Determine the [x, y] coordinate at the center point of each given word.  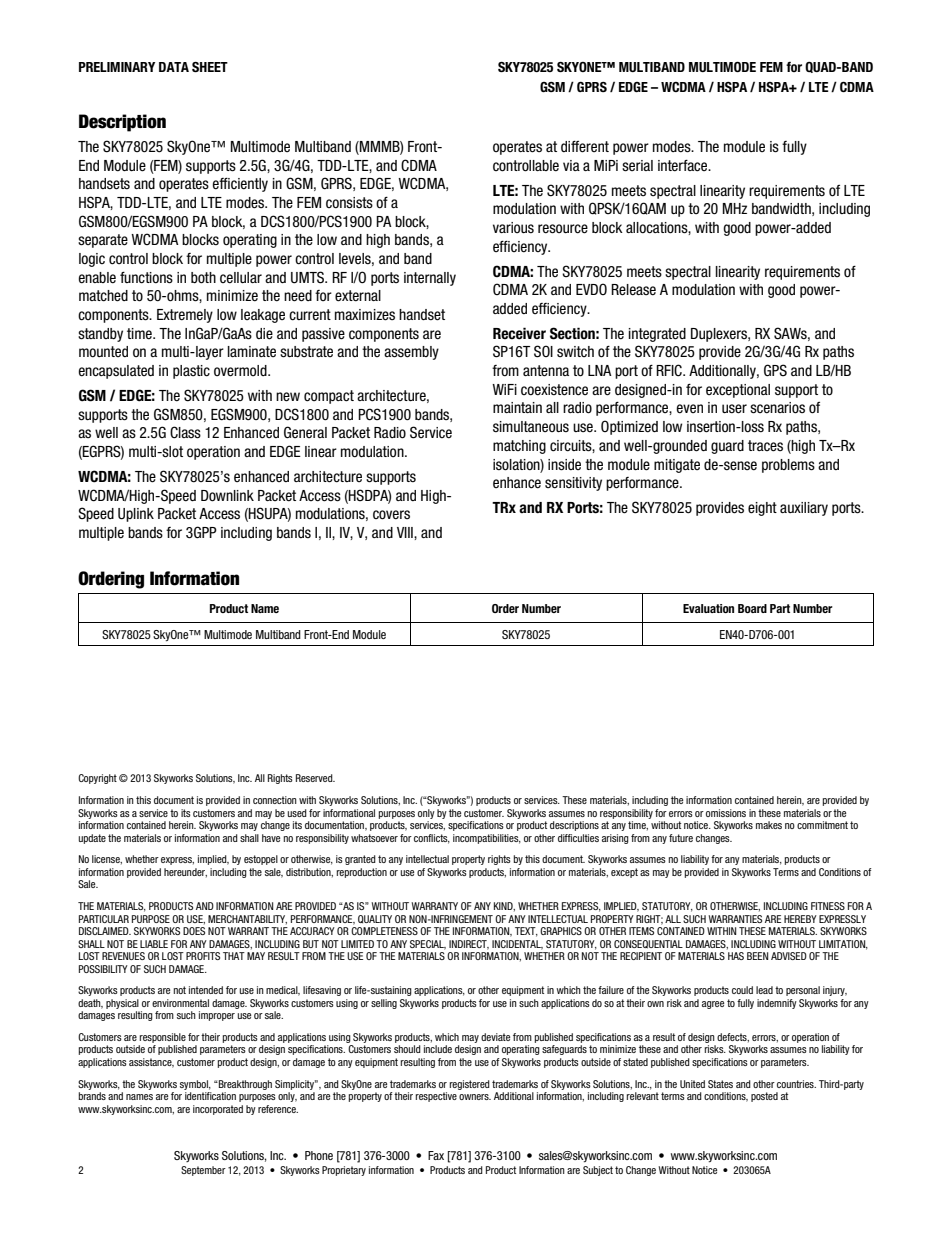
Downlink [227, 496]
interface [684, 166]
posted [764, 1097]
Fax [436, 1155]
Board [752, 608]
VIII [406, 532]
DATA [174, 67]
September [203, 1171]
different [585, 147]
